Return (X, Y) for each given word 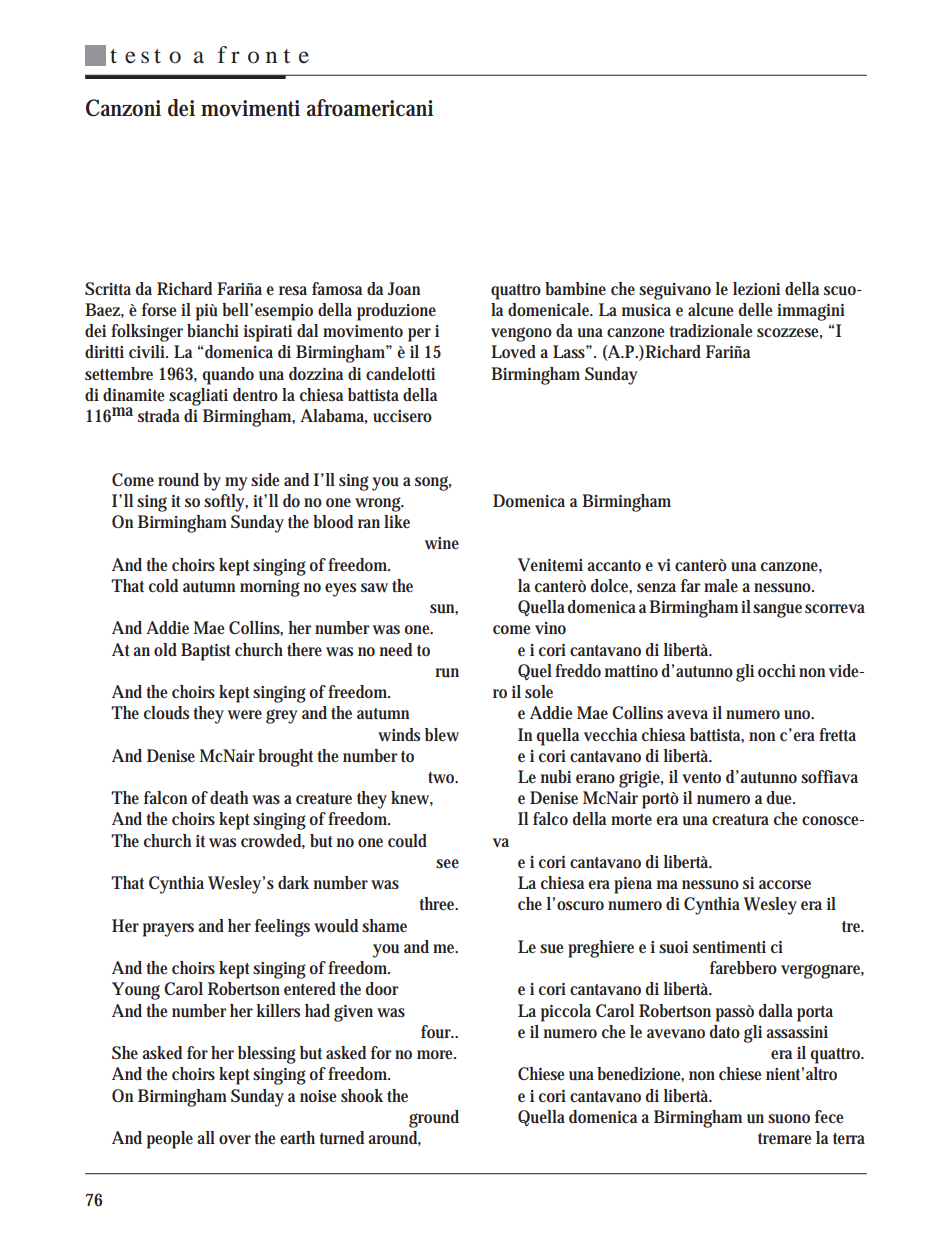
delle (755, 309)
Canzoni (123, 108)
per (419, 335)
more (436, 1055)
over (235, 1140)
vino (550, 628)
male (721, 585)
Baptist (206, 652)
